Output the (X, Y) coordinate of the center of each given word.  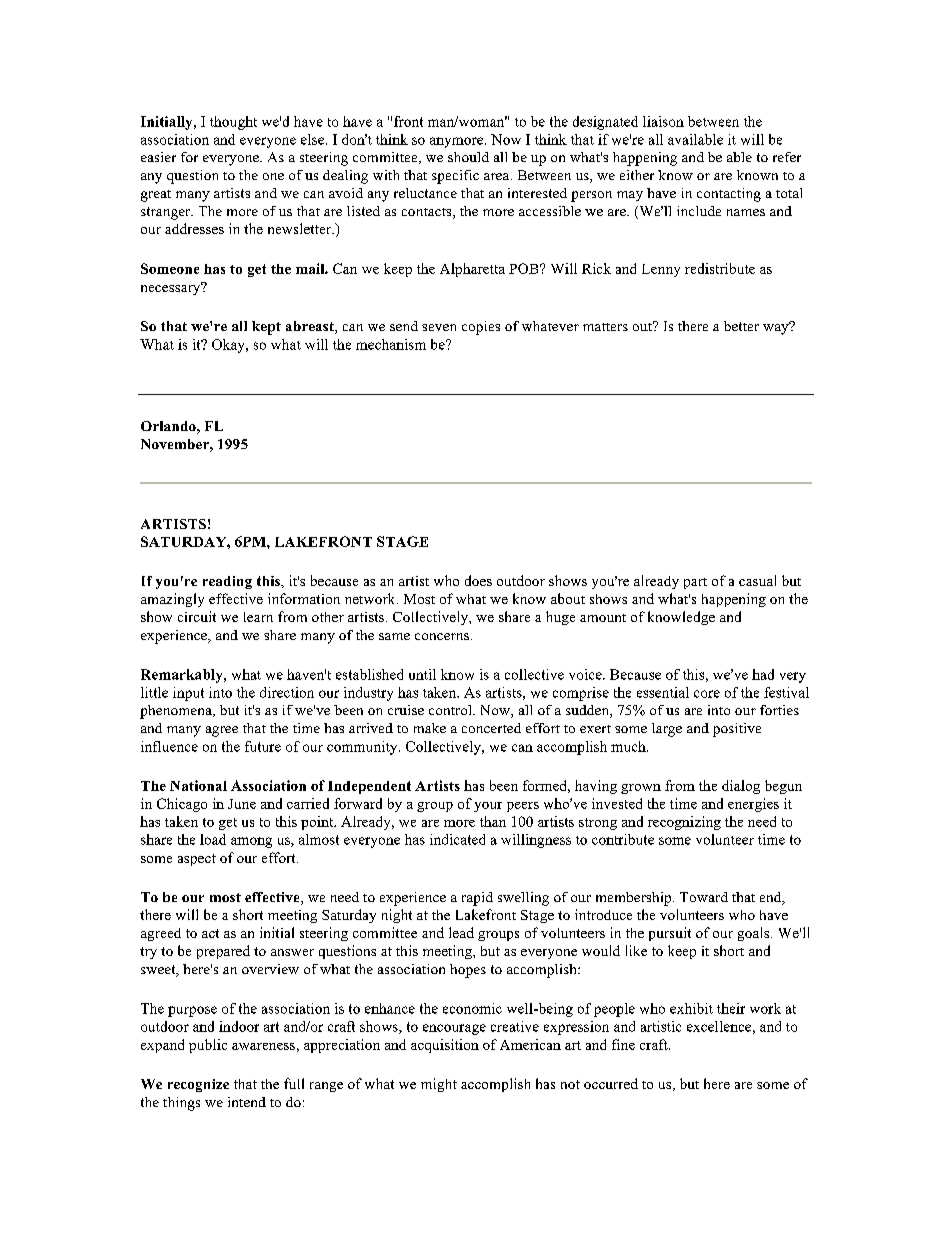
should (468, 157)
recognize (198, 1085)
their (731, 1008)
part (695, 583)
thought (233, 123)
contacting (729, 195)
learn (258, 617)
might (439, 1085)
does (478, 580)
